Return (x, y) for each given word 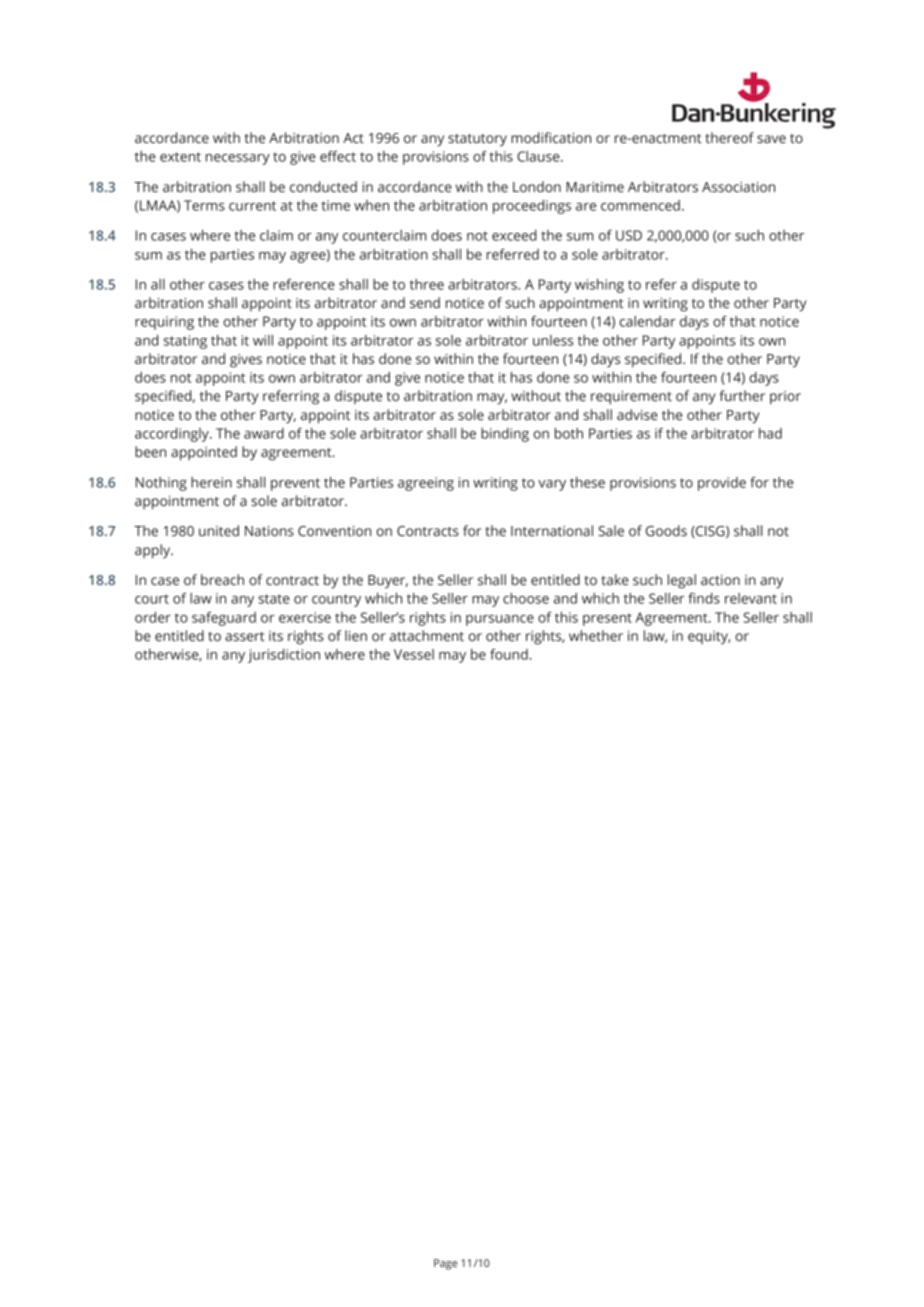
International (552, 530)
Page (445, 1264)
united (219, 530)
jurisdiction (284, 656)
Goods (666, 531)
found (510, 654)
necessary (238, 159)
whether (596, 636)
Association (738, 187)
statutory (477, 140)
